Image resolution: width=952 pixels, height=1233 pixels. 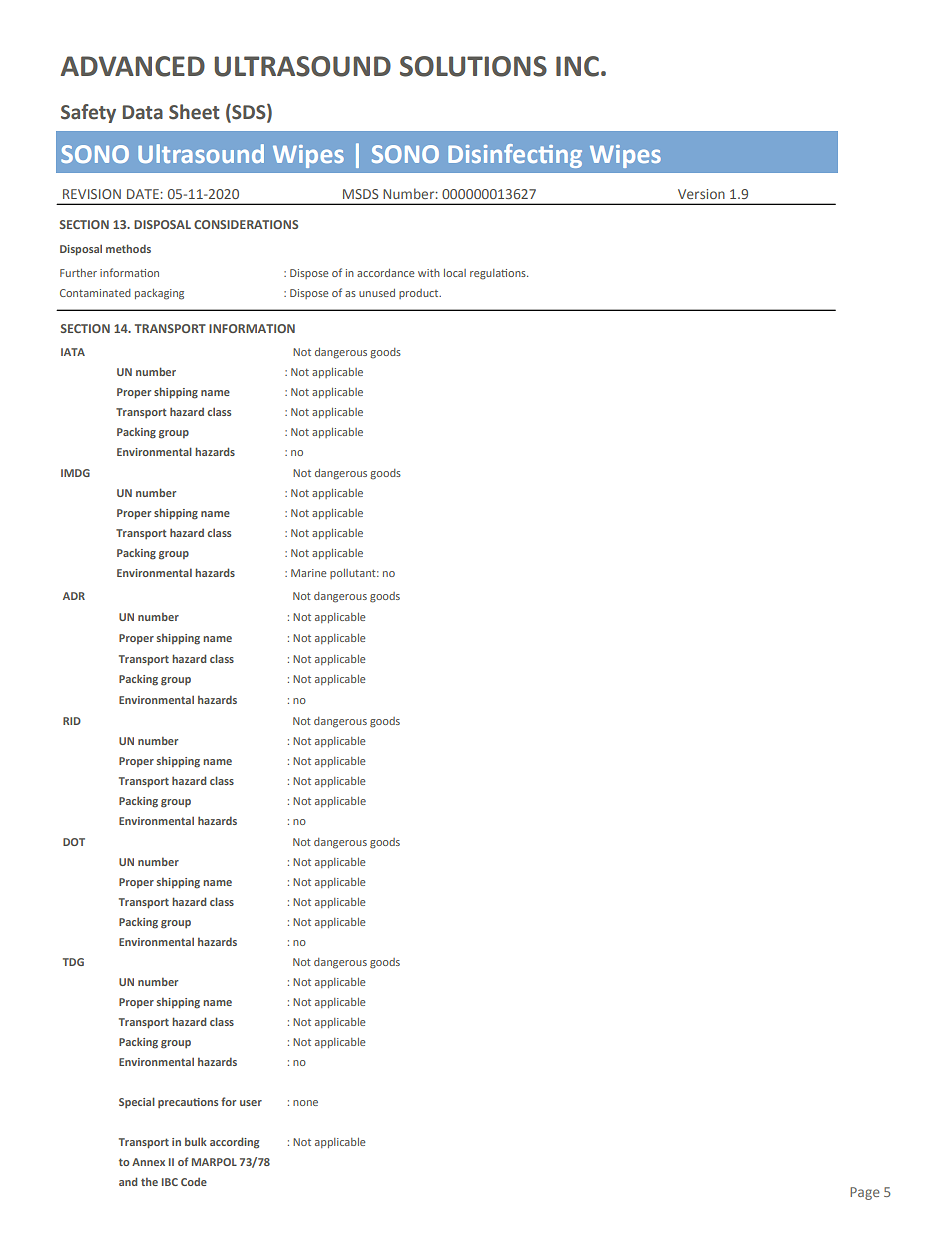 I want to click on none, so click(x=305, y=1103).
